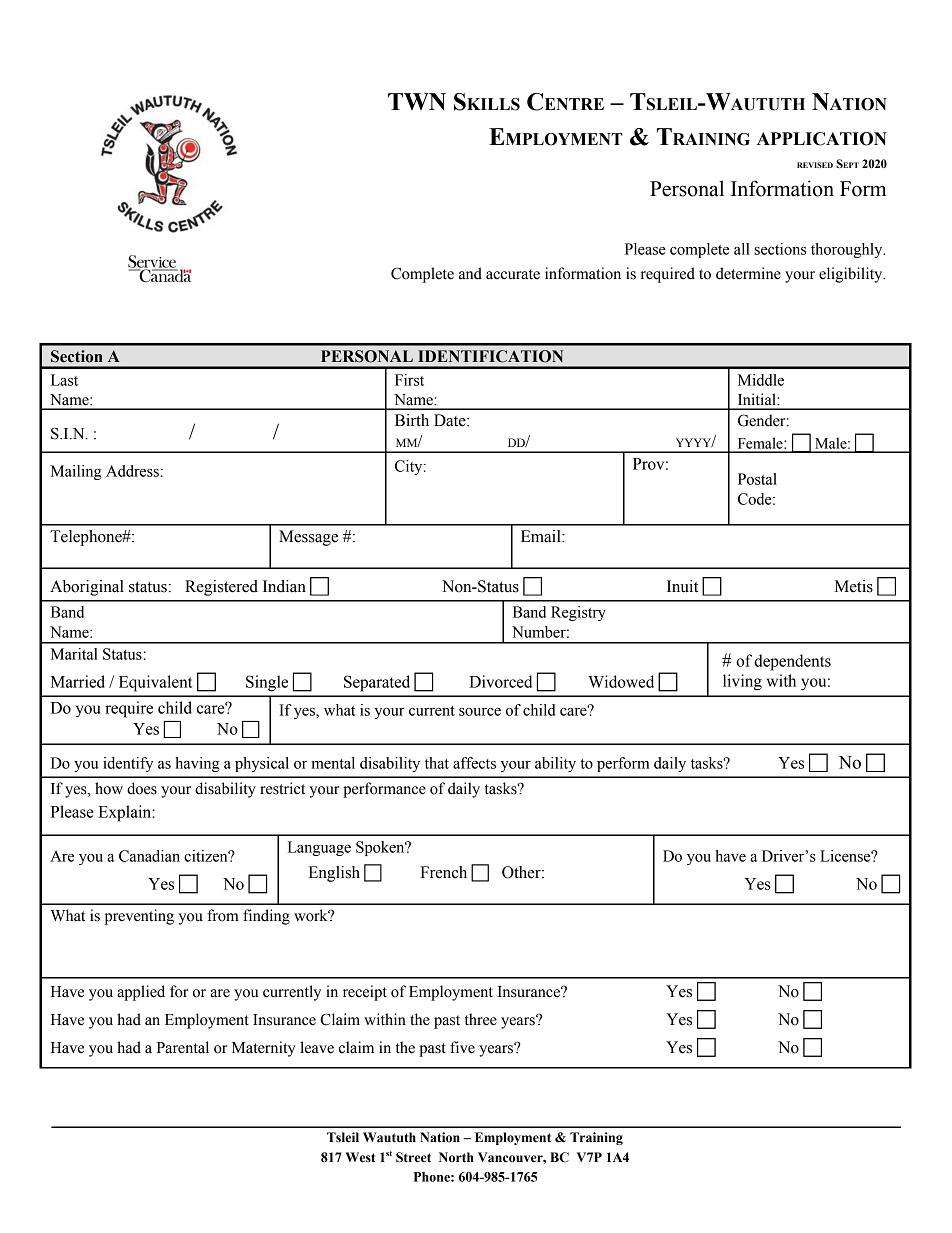 The height and width of the screenshot is (1233, 952). I want to click on Last, so click(64, 380).
